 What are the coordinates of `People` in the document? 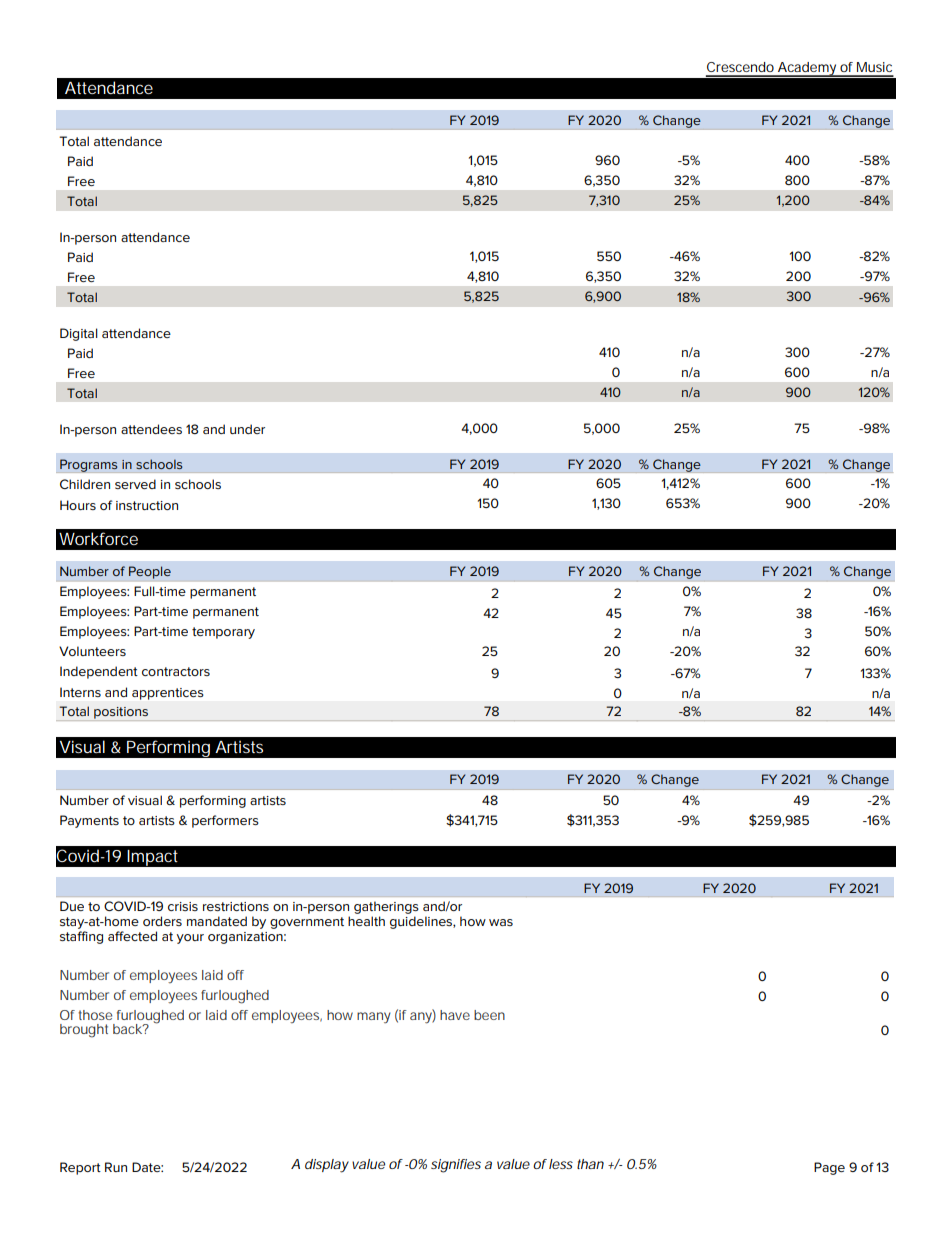 It's located at (150, 572).
